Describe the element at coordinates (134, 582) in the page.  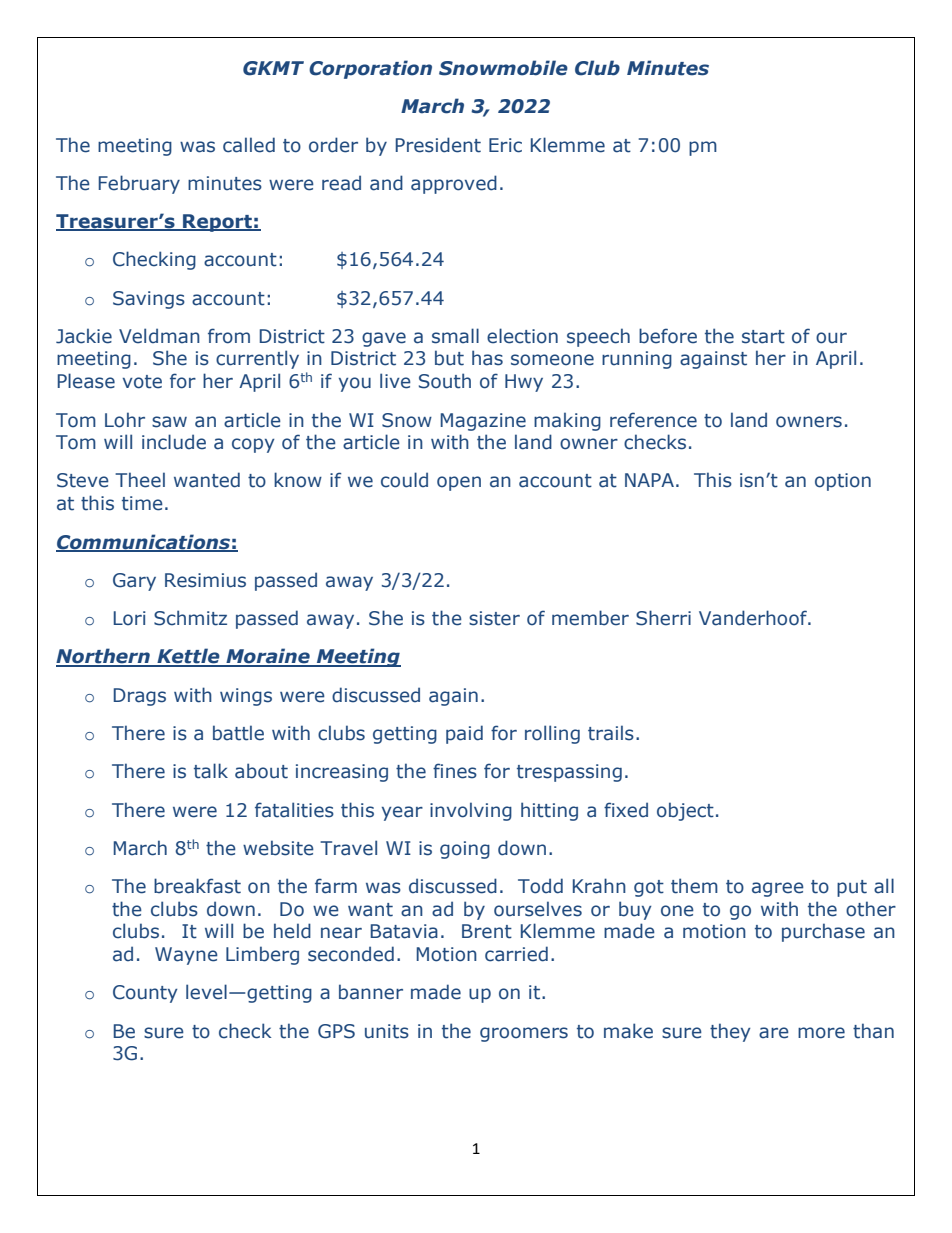
I see `Gary` at that location.
